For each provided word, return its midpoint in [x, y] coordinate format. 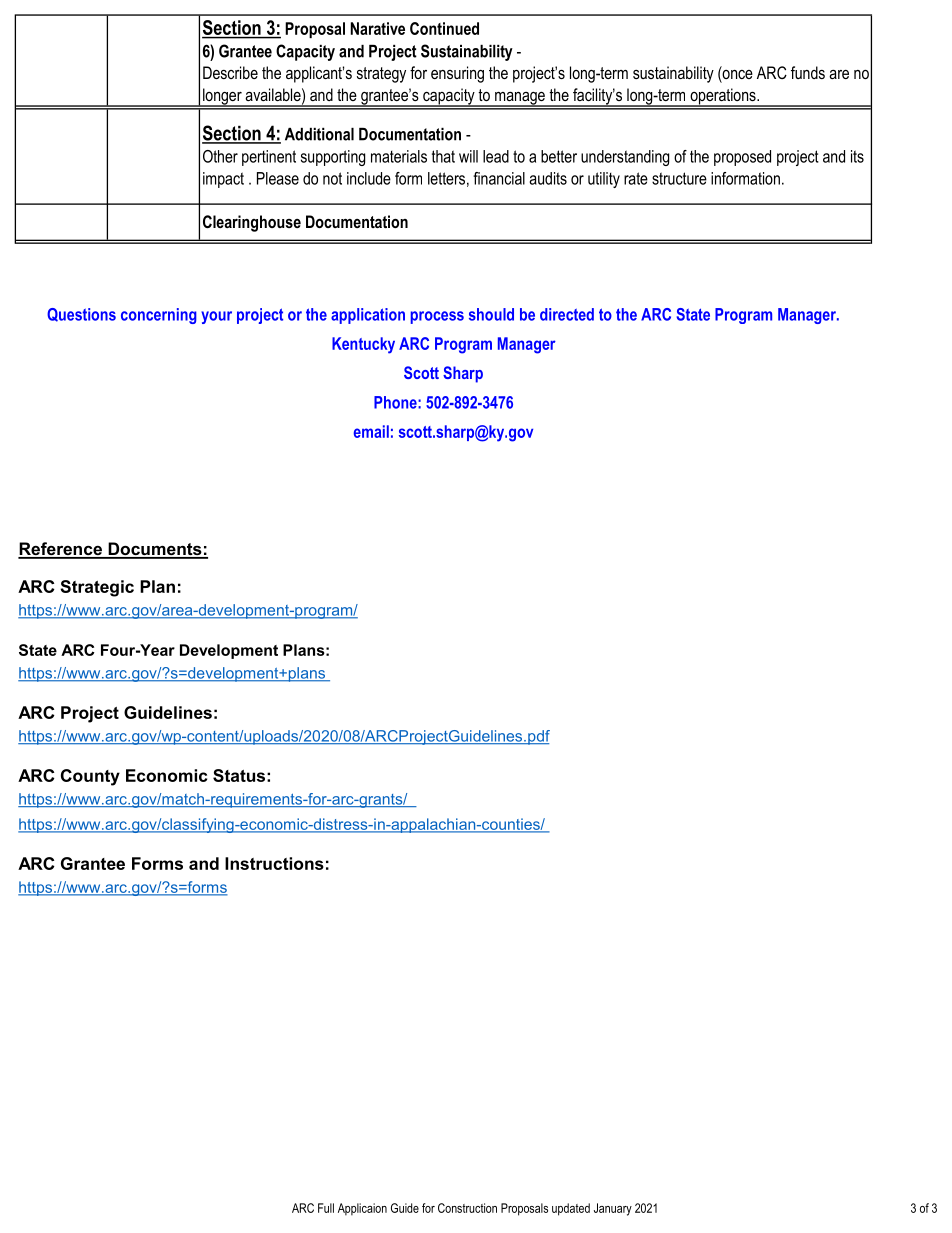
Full [326, 1208]
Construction [467, 1208]
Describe [230, 72]
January [613, 1209]
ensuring [457, 74]
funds [808, 72]
